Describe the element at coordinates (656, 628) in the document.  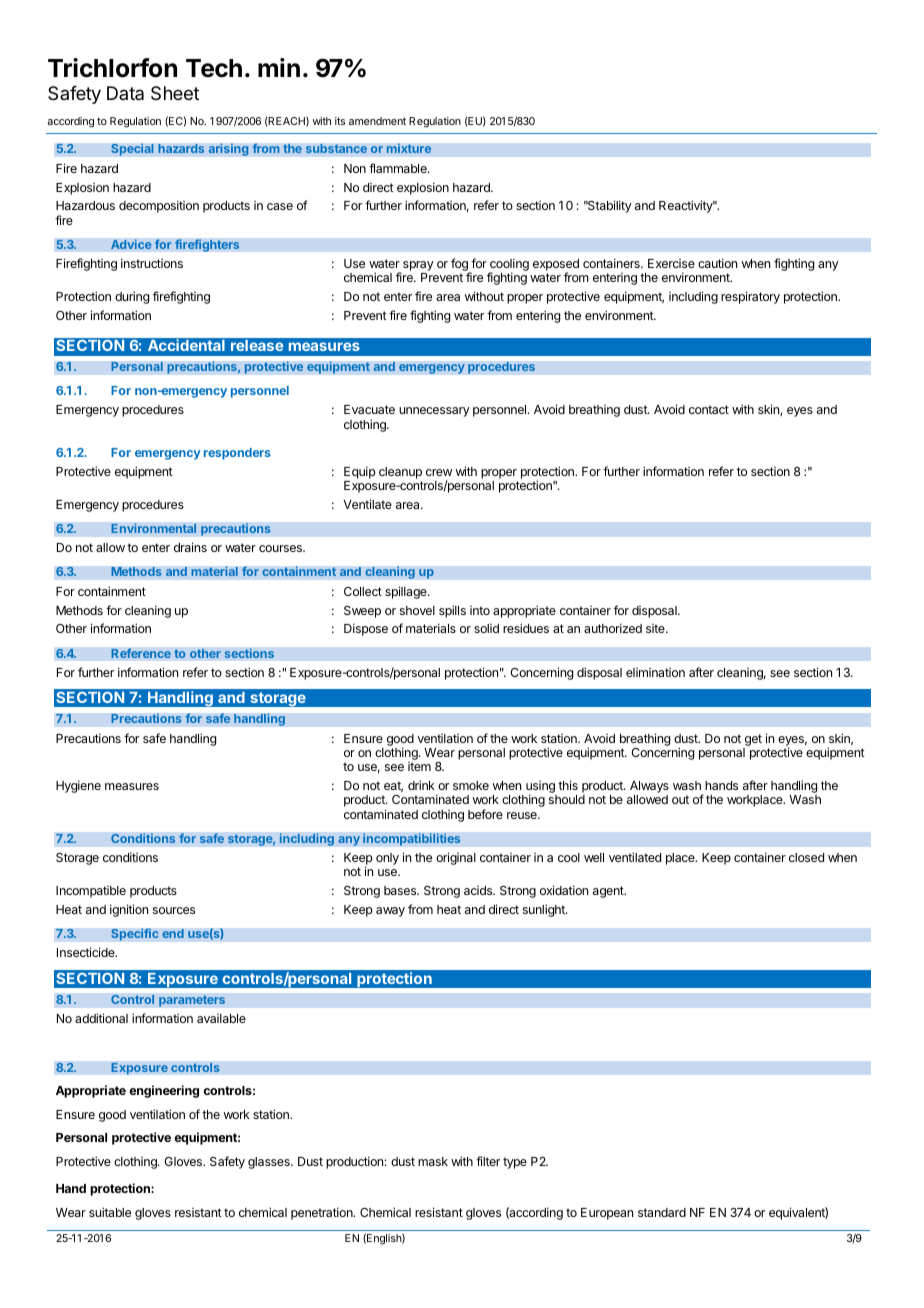
I see `site` at that location.
